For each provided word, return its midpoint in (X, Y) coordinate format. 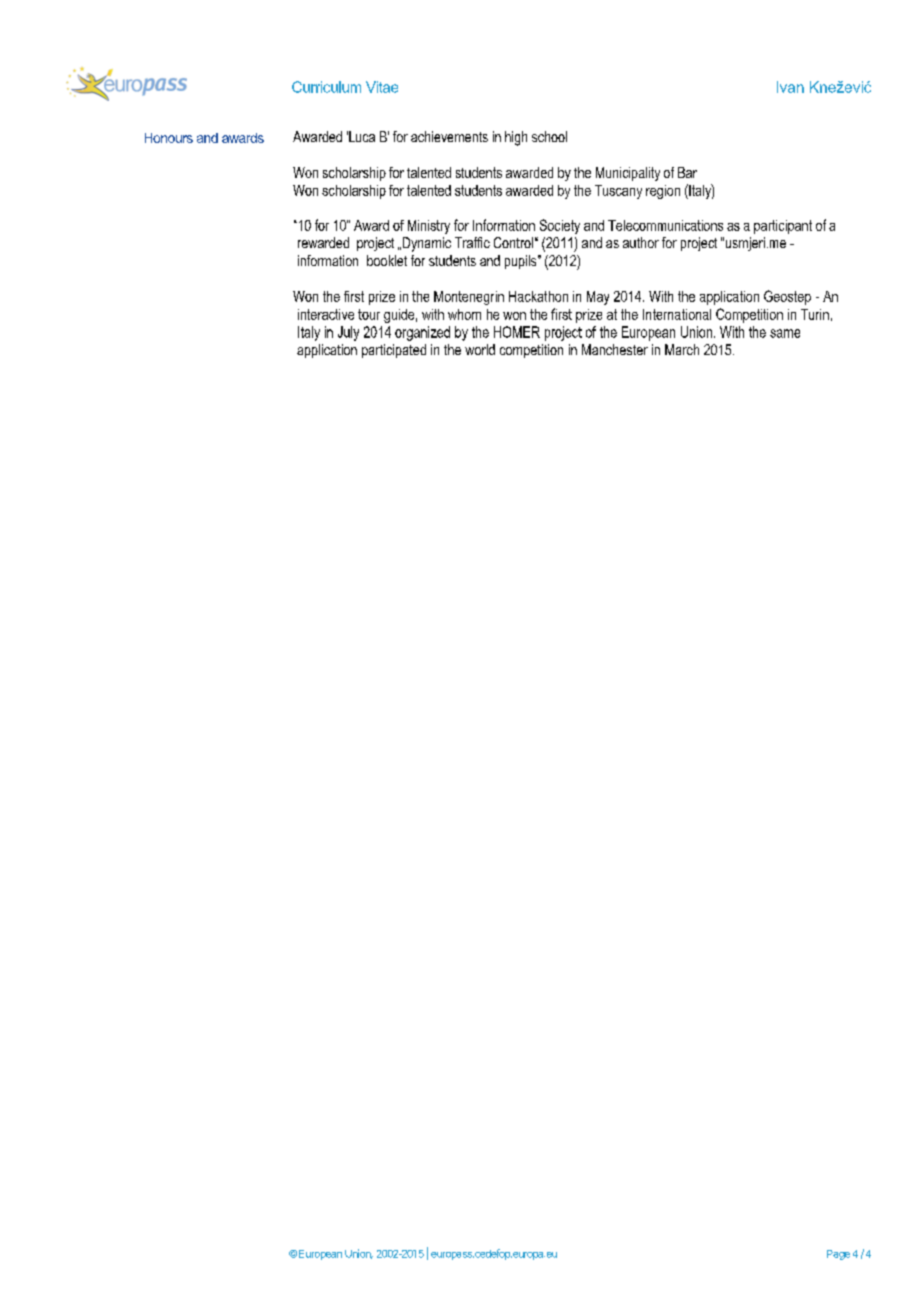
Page (838, 1255)
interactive (326, 314)
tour (369, 314)
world (480, 349)
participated (394, 351)
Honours (169, 138)
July (348, 333)
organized (422, 333)
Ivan (790, 87)
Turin (815, 314)
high (516, 138)
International (677, 314)
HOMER (517, 332)
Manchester (615, 349)
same (785, 333)
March (682, 349)
